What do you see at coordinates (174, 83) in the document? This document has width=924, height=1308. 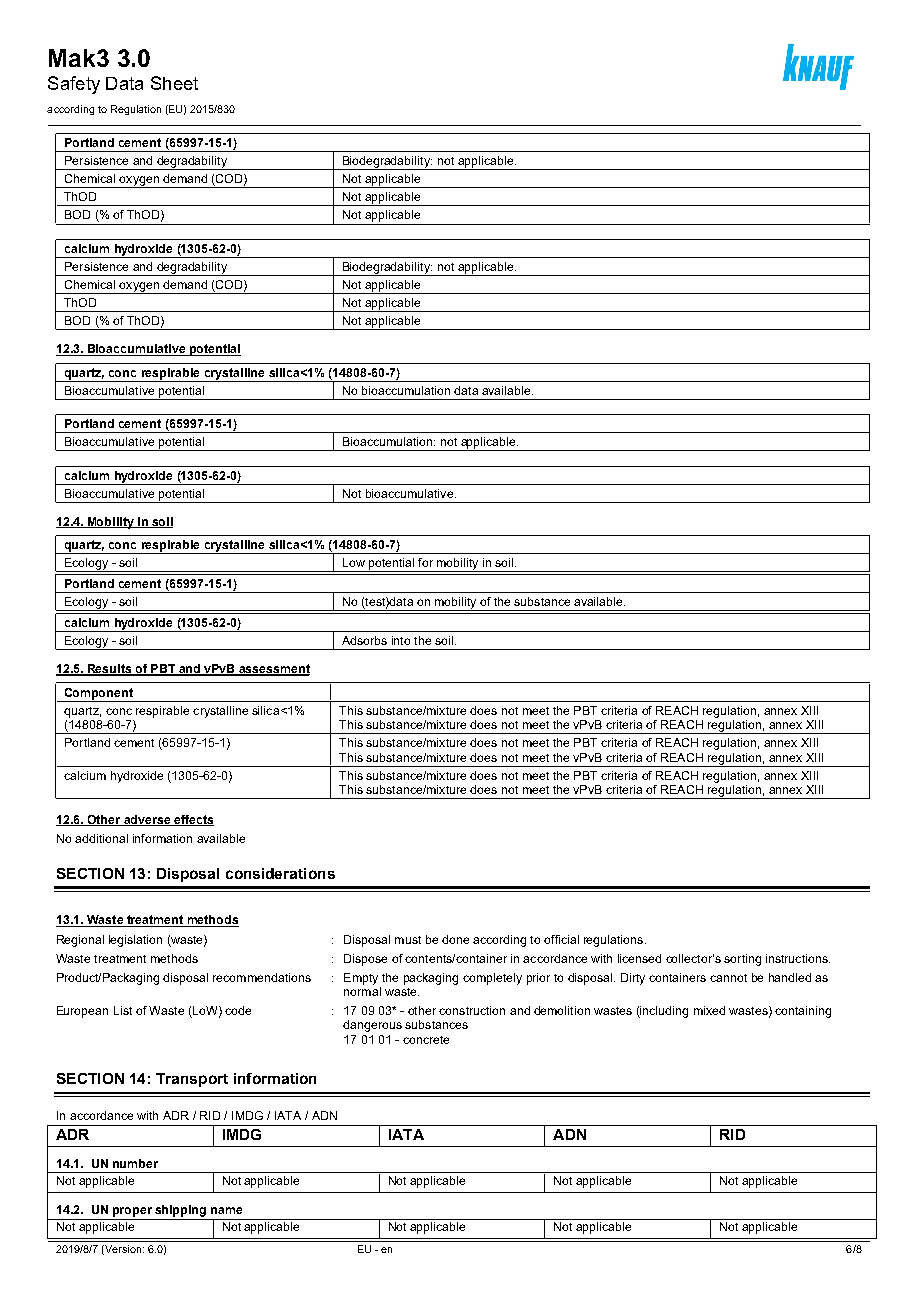 I see `Sheet` at bounding box center [174, 83].
